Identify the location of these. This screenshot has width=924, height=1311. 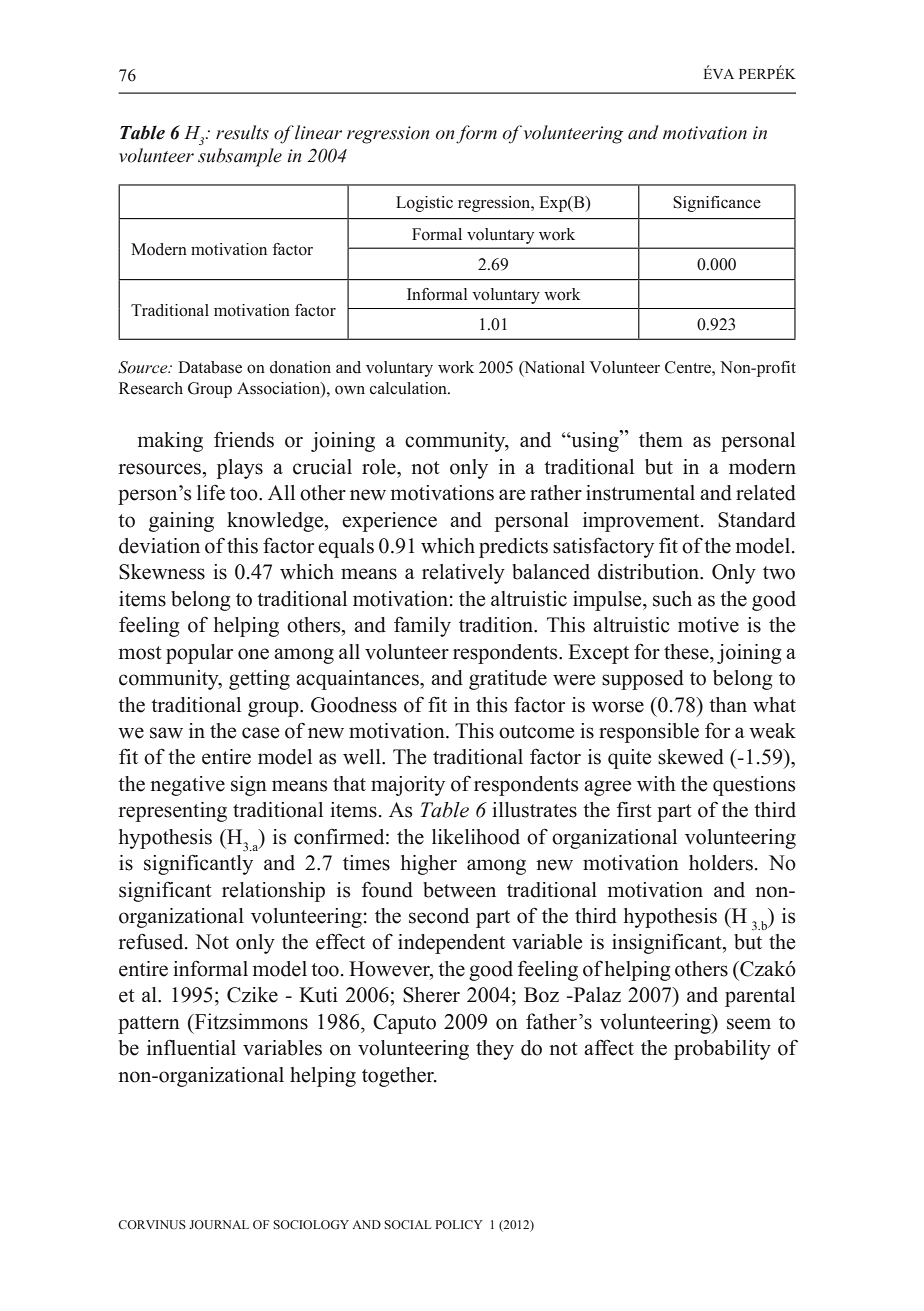
(687, 652).
